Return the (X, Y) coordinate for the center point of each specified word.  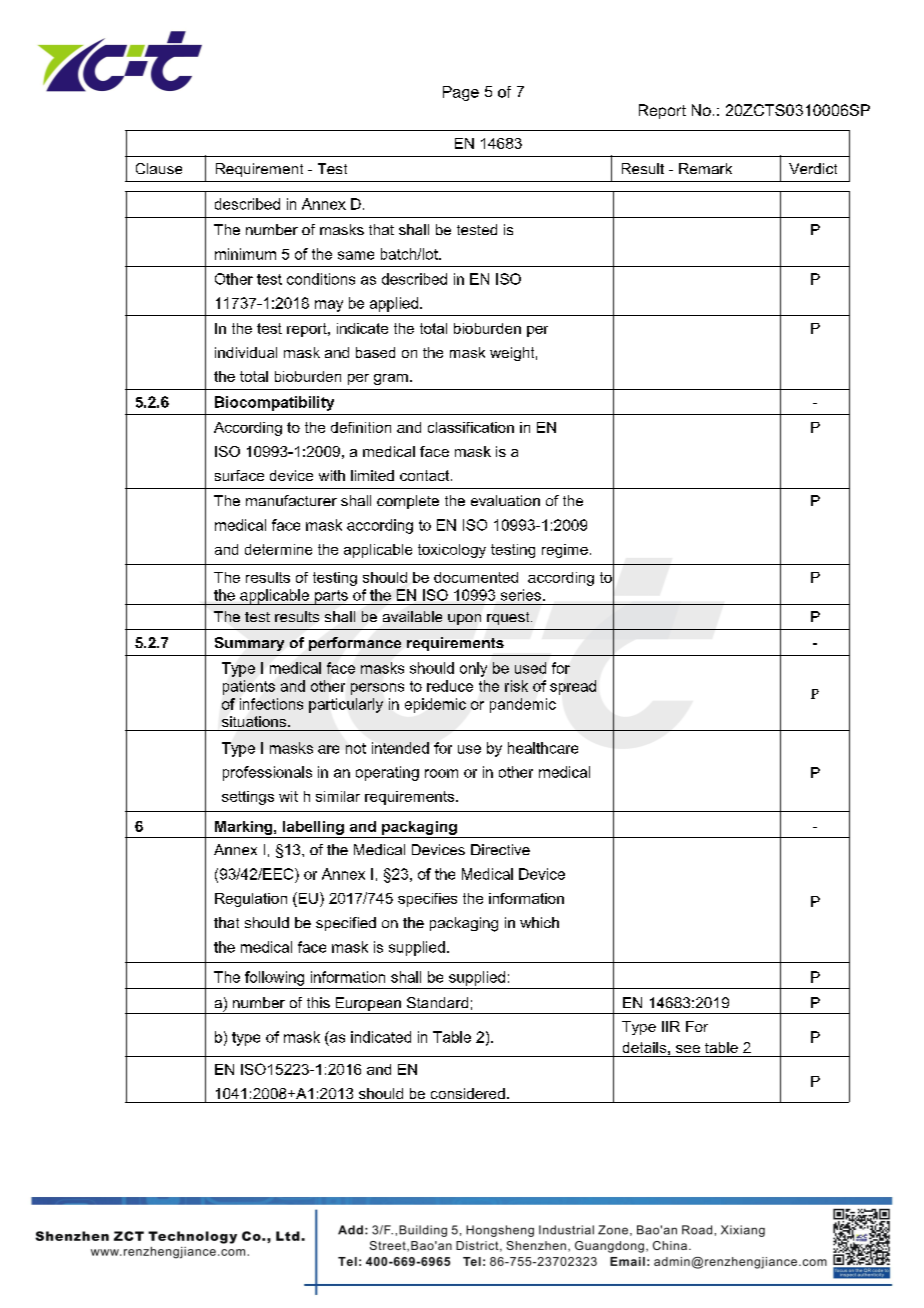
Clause (159, 168)
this (318, 1002)
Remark (705, 168)
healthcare (543, 748)
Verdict (813, 168)
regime (565, 551)
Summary (249, 644)
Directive (500, 849)
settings (248, 798)
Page (461, 93)
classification (471, 427)
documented (476, 577)
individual (246, 352)
